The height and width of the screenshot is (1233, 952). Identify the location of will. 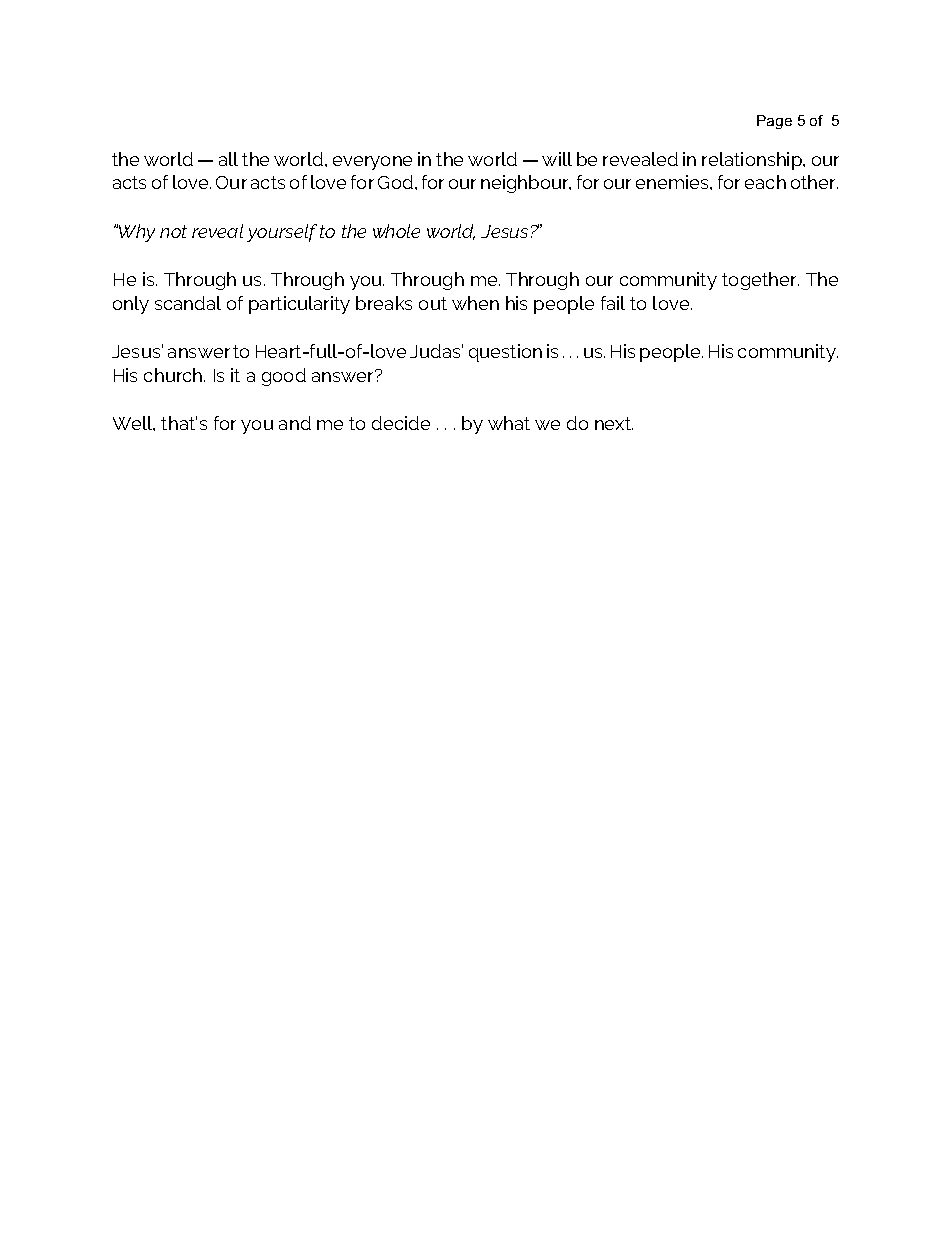
(557, 159).
